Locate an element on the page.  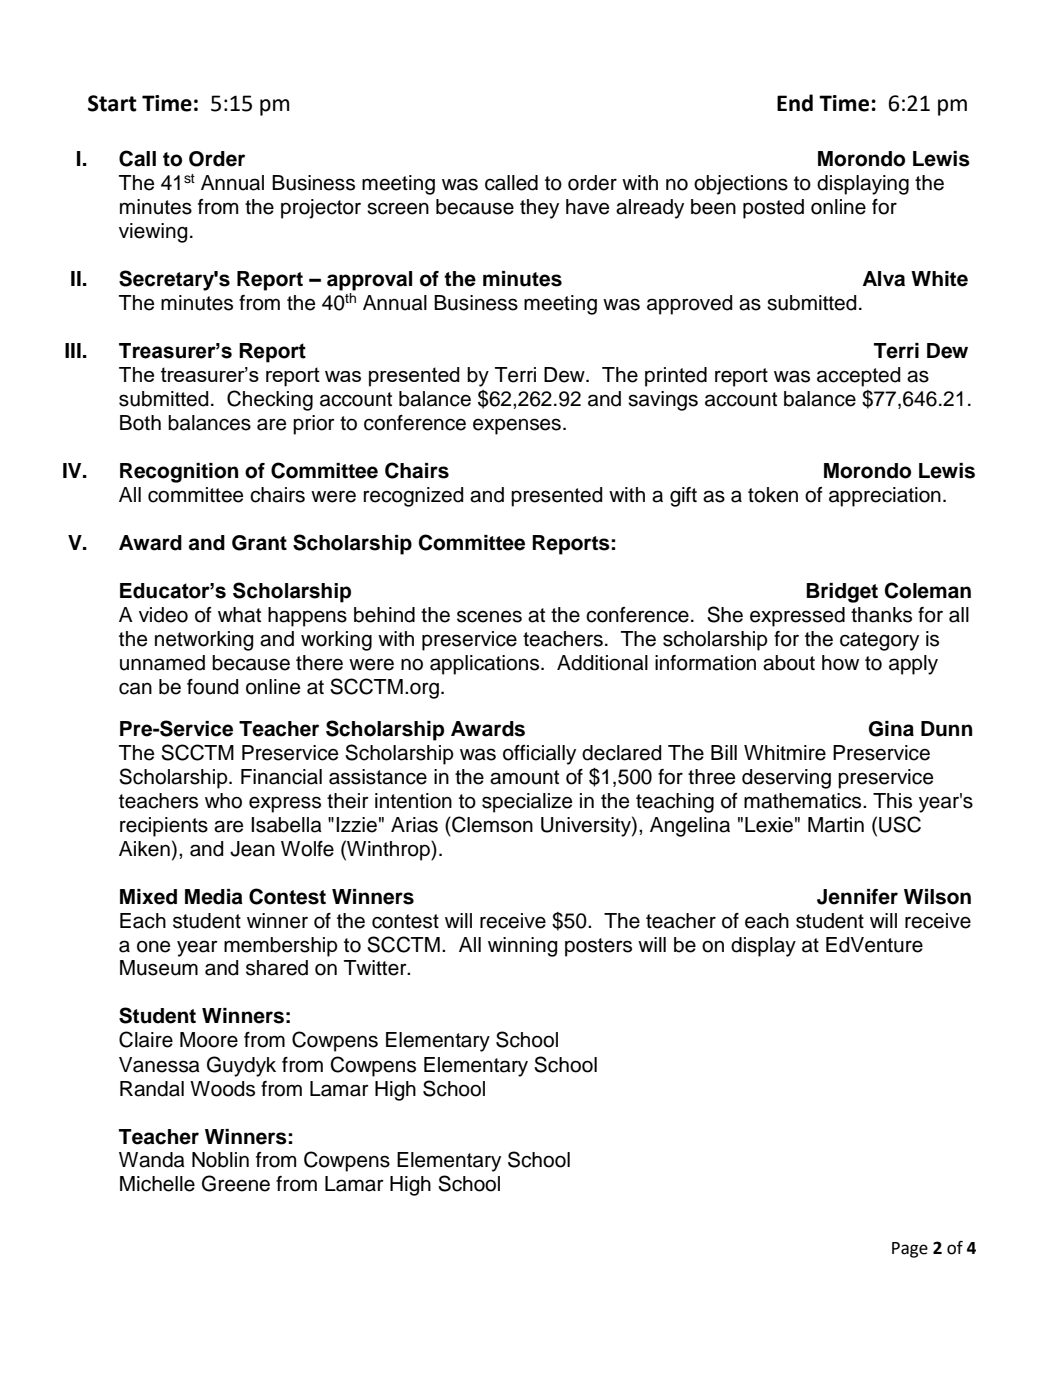
they is located at coordinates (539, 209).
